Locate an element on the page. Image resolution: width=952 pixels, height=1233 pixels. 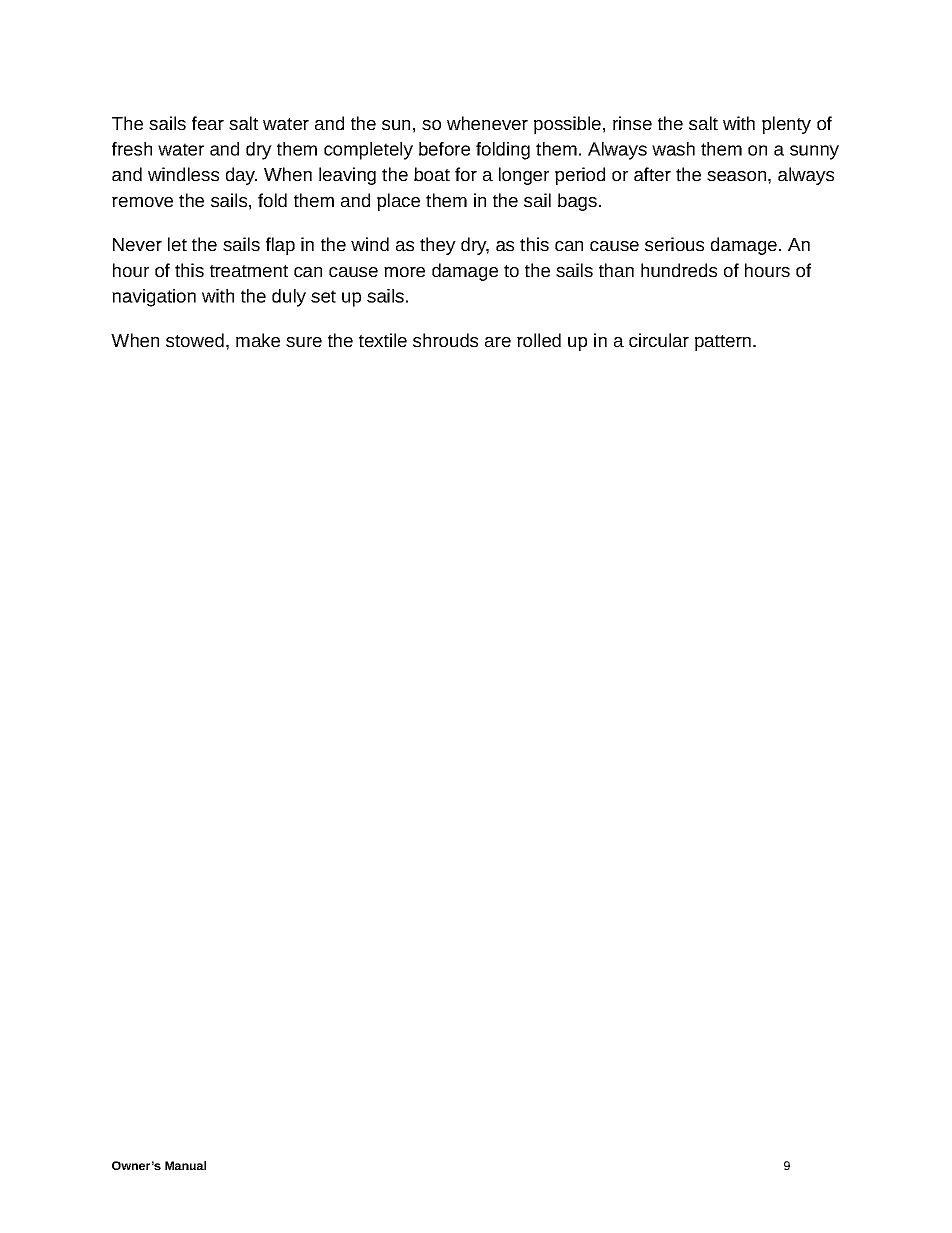
day is located at coordinates (241, 176).
